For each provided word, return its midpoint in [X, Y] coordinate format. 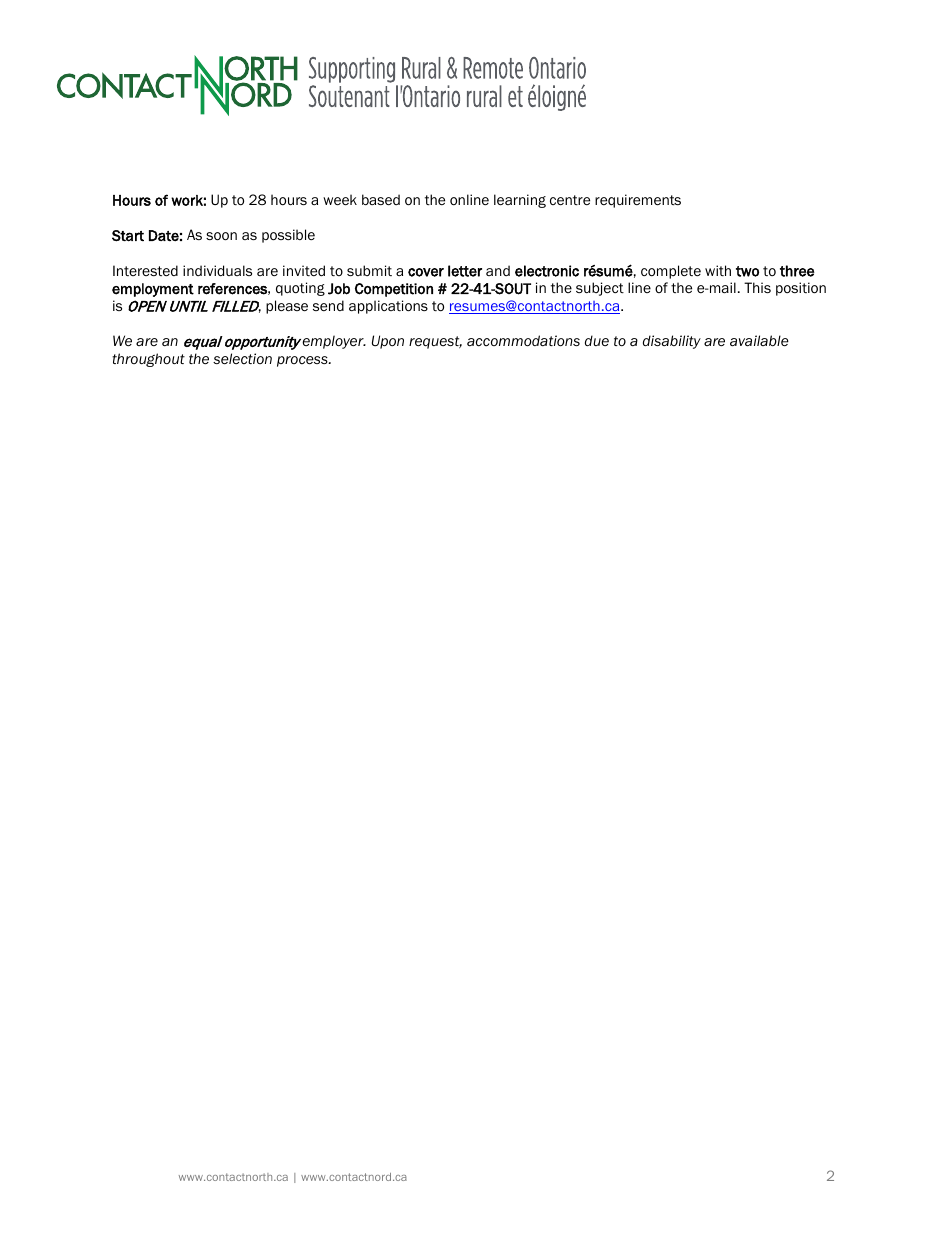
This [757, 287]
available [759, 341]
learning [520, 201]
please [287, 307]
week [340, 200]
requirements [638, 201]
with [718, 270]
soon [221, 236]
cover [426, 272]
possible [288, 236]
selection [242, 359]
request [435, 342]
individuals [217, 270]
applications [388, 307]
